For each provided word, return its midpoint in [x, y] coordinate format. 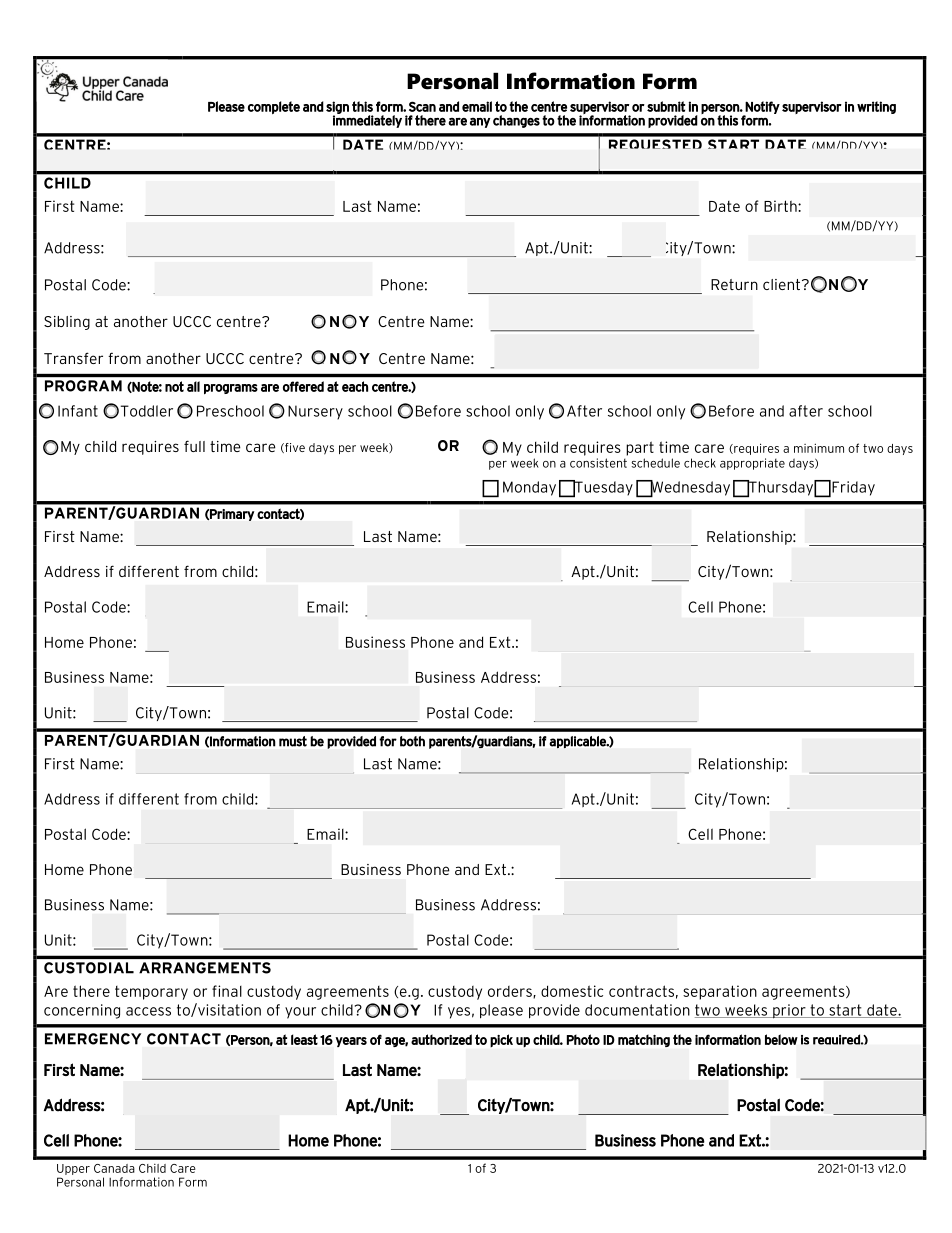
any [480, 123]
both [412, 741]
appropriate [752, 464]
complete [274, 107]
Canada [114, 1168]
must [293, 741]
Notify [762, 108]
